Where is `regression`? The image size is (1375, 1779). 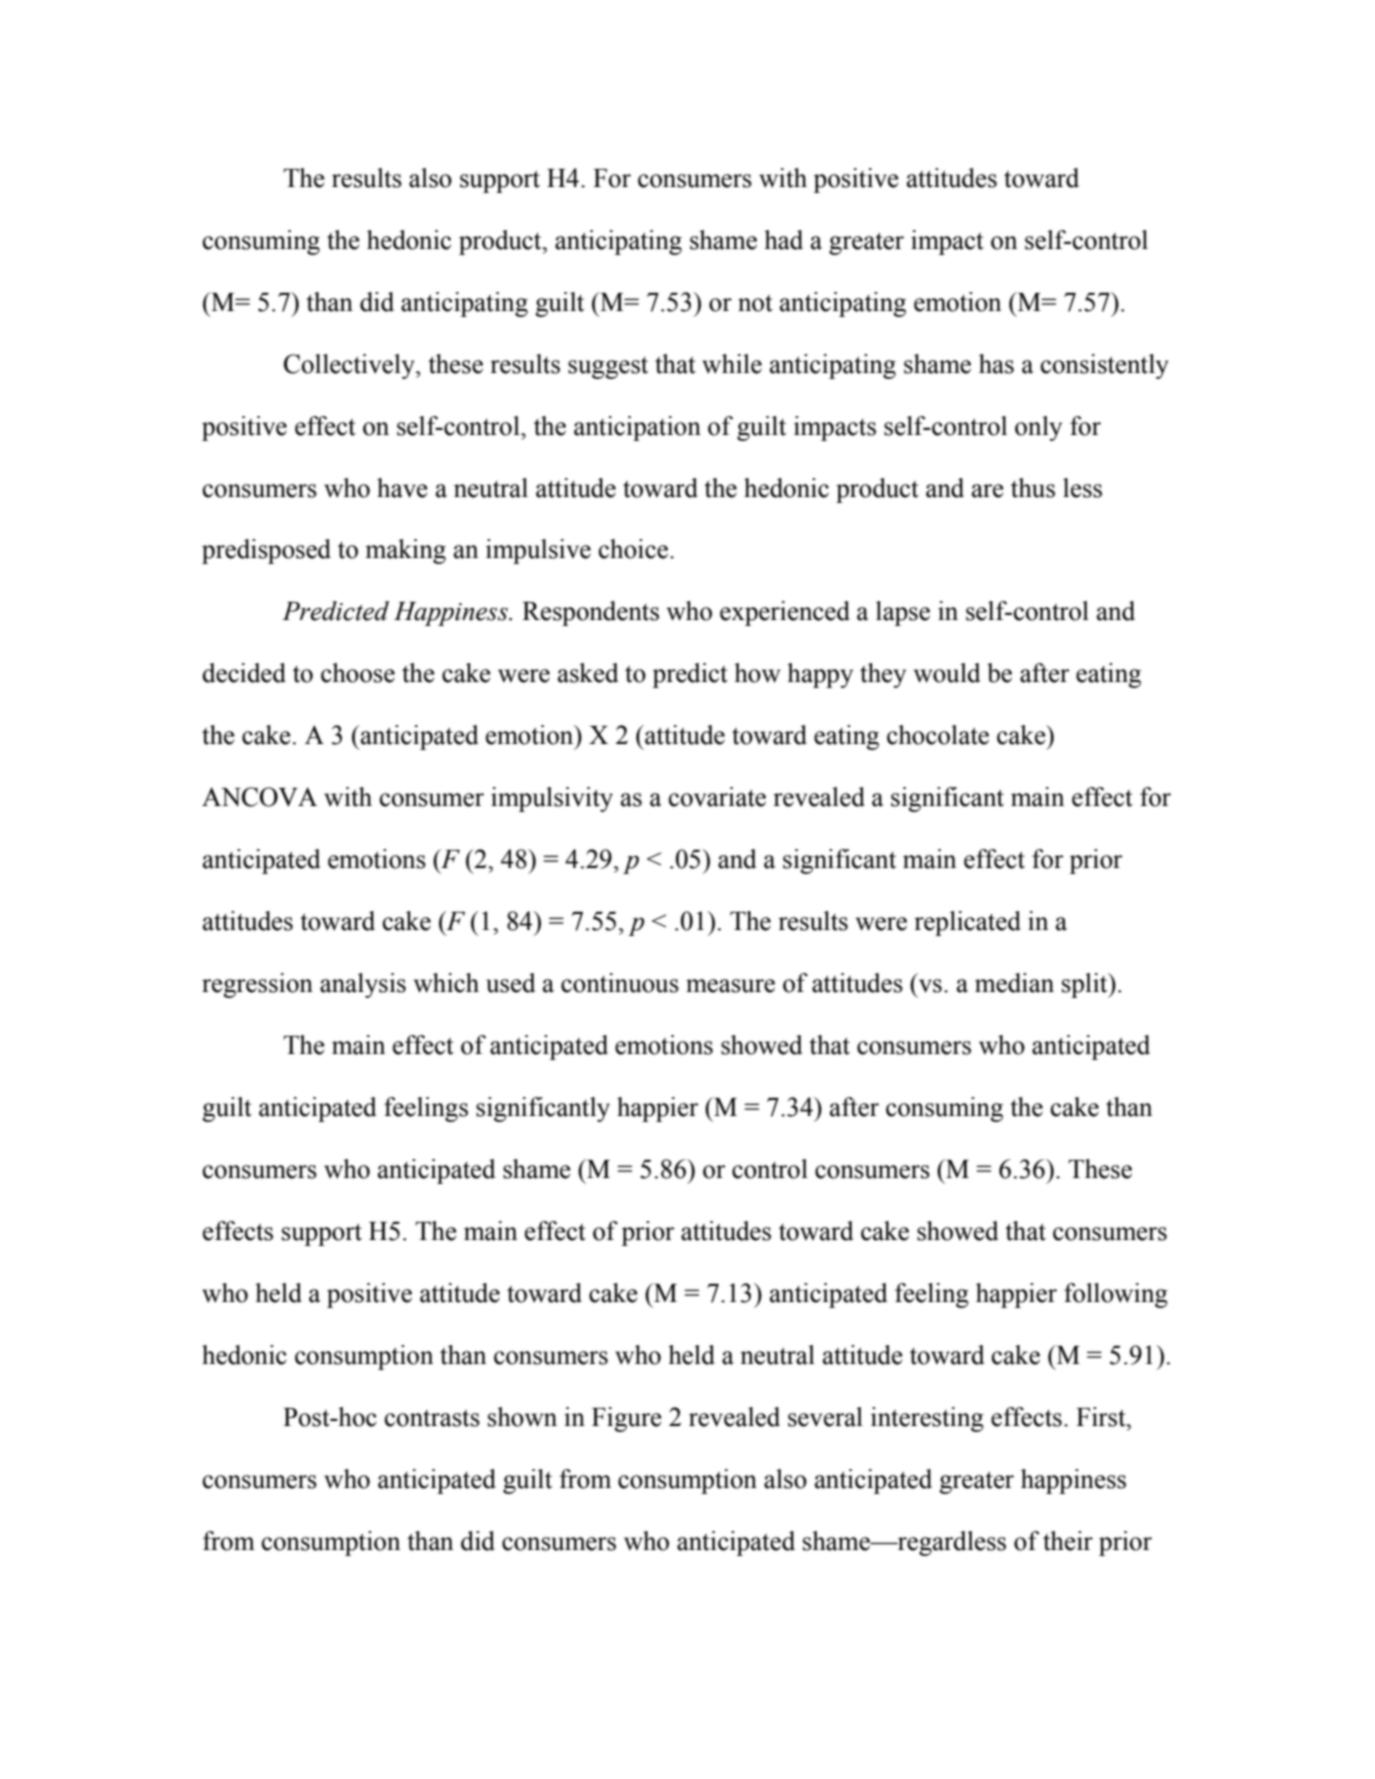
regression is located at coordinates (257, 985).
